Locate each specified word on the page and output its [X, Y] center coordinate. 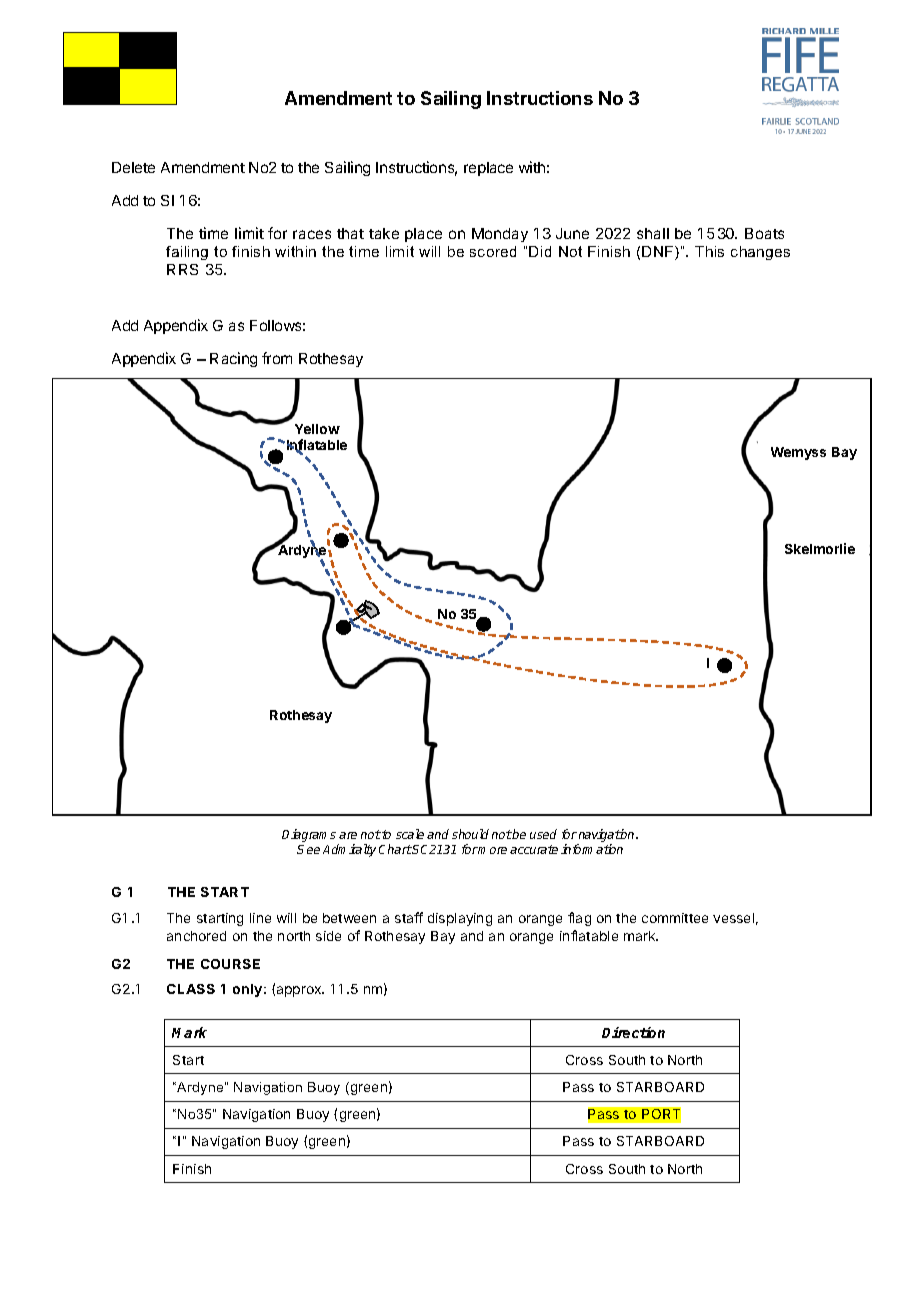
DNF [659, 253]
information [592, 849]
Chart [395, 849]
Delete [133, 167]
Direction [633, 1032]
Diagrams [310, 837]
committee [675, 918]
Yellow [317, 429]
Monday [500, 235]
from [277, 358]
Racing [233, 359]
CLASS [191, 989]
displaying [460, 919]
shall [653, 233]
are [348, 835]
